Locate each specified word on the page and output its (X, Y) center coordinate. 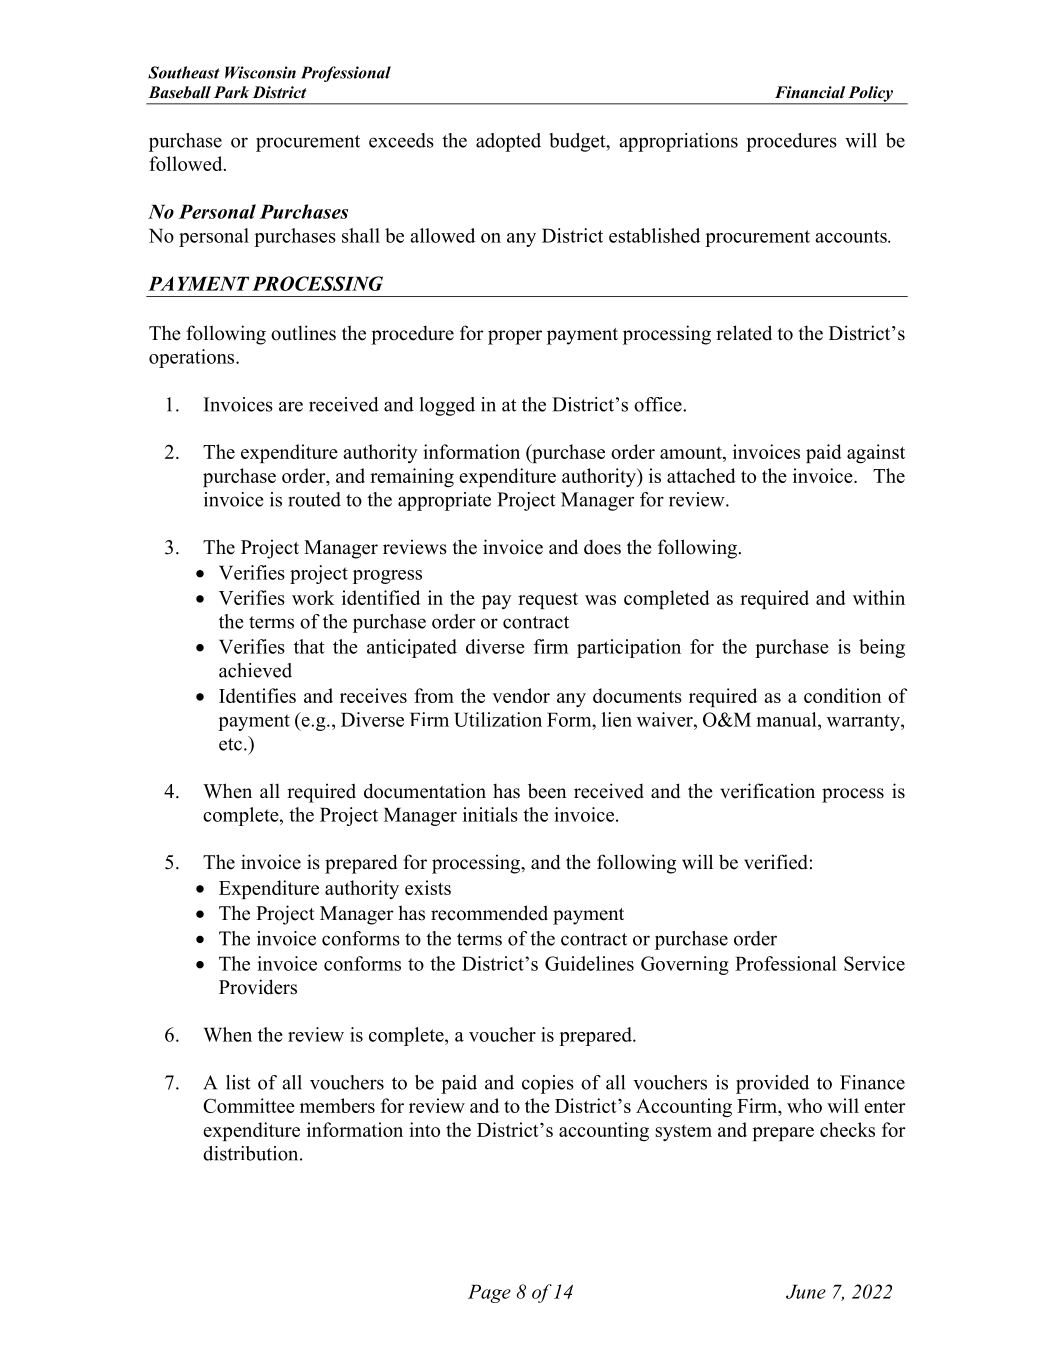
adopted (508, 142)
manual (787, 719)
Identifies (257, 695)
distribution (252, 1153)
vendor (521, 695)
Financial (810, 92)
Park (231, 92)
